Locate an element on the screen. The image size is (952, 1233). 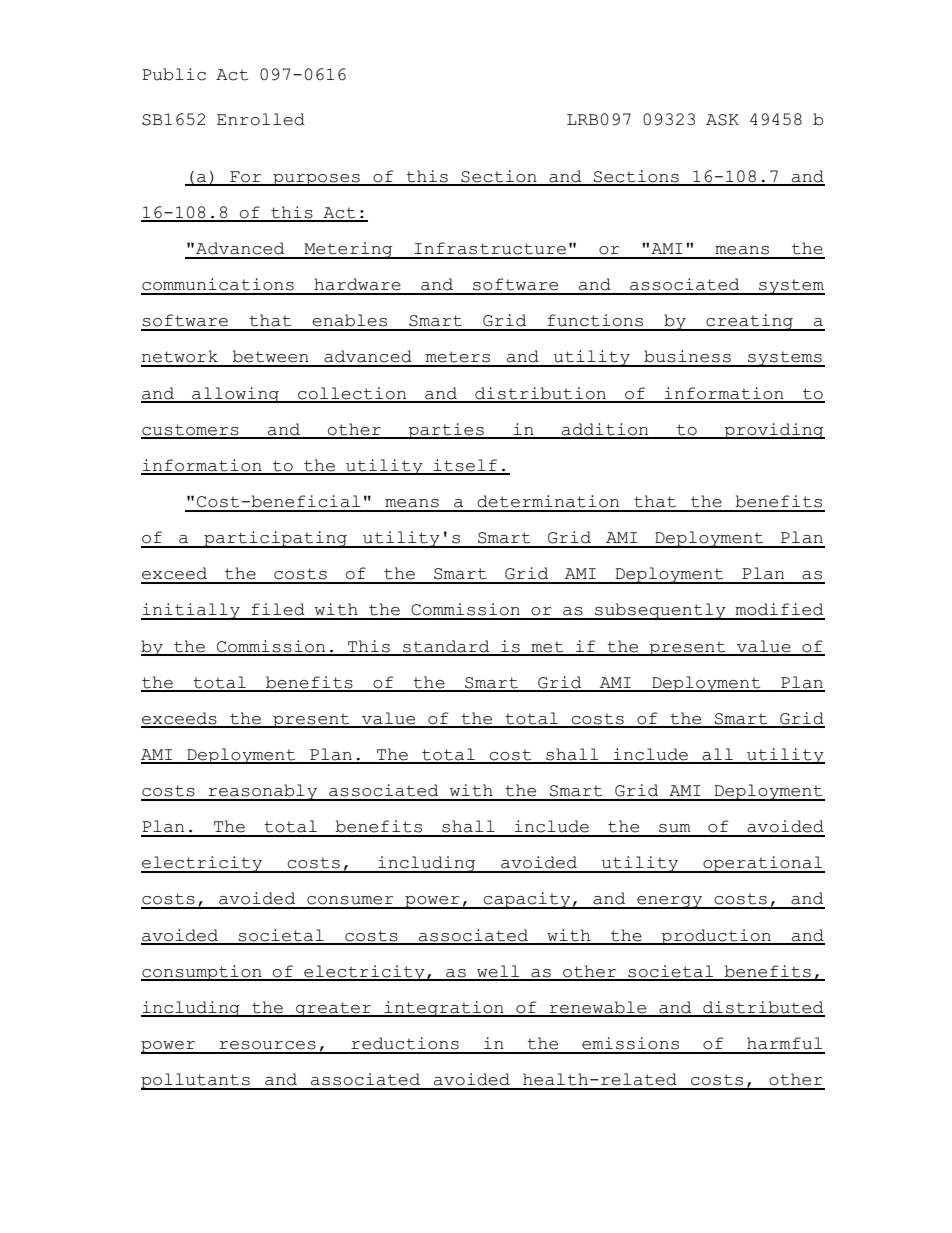
operational is located at coordinates (763, 864).
